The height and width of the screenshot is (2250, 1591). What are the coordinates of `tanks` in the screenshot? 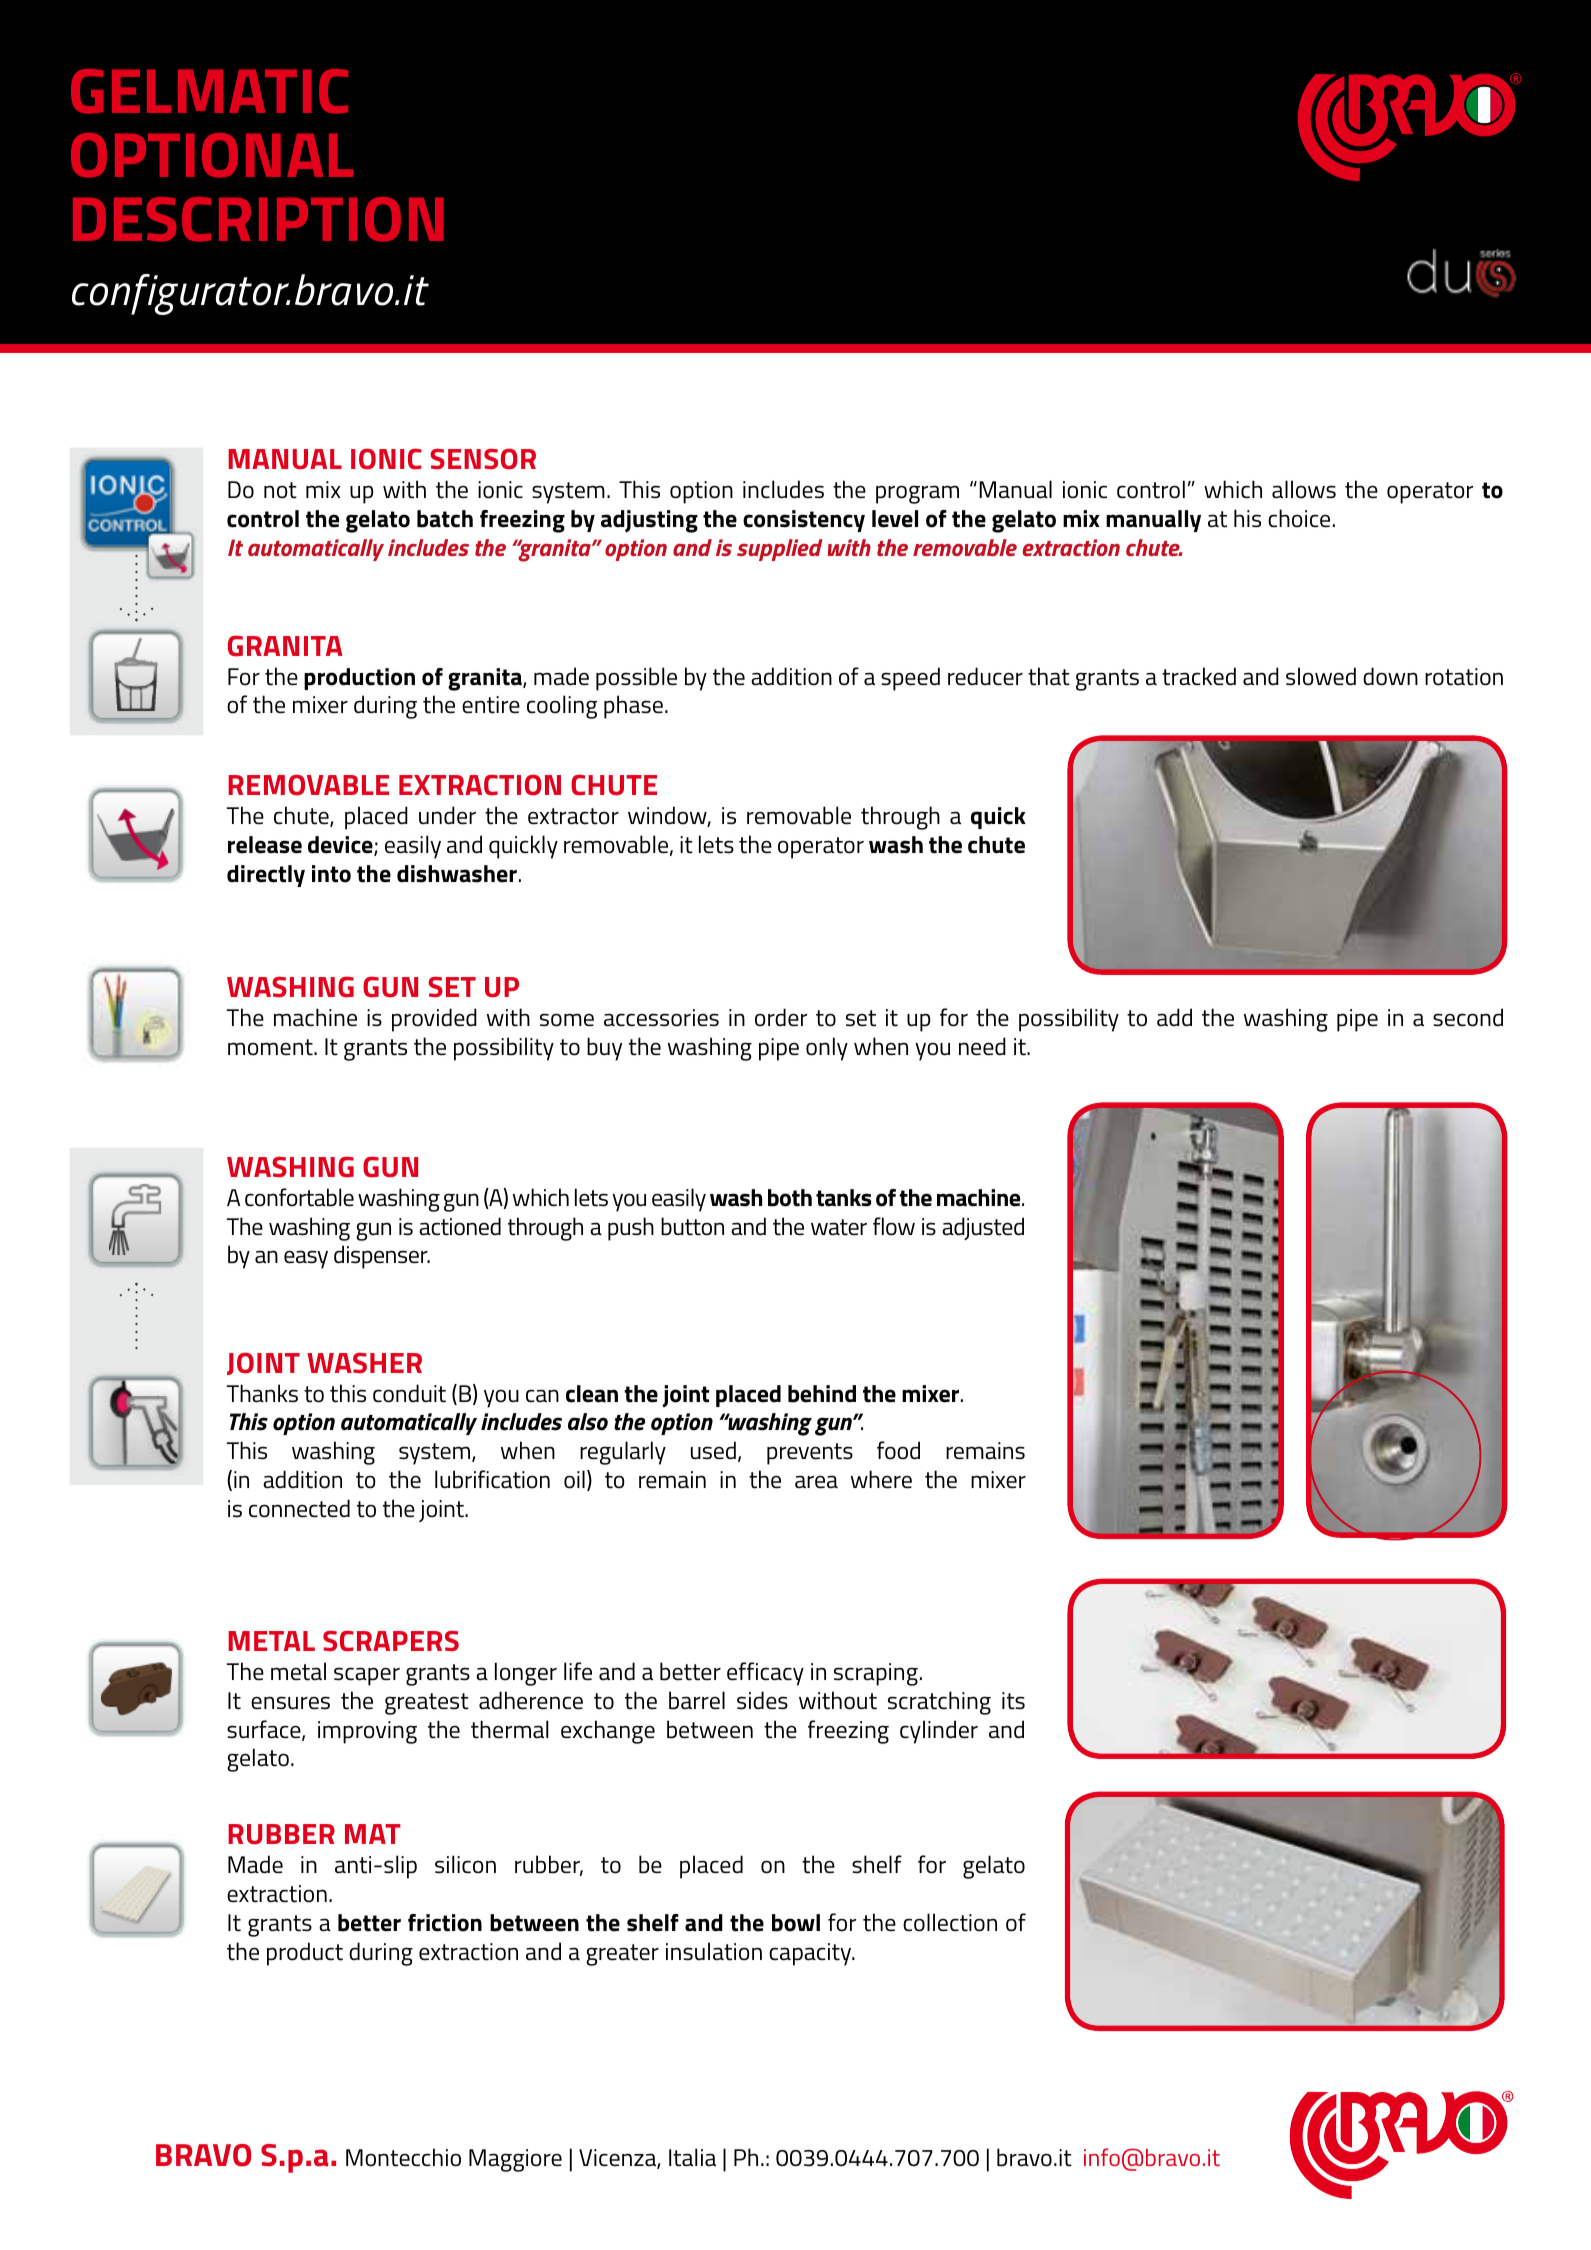 It's located at (844, 1198).
